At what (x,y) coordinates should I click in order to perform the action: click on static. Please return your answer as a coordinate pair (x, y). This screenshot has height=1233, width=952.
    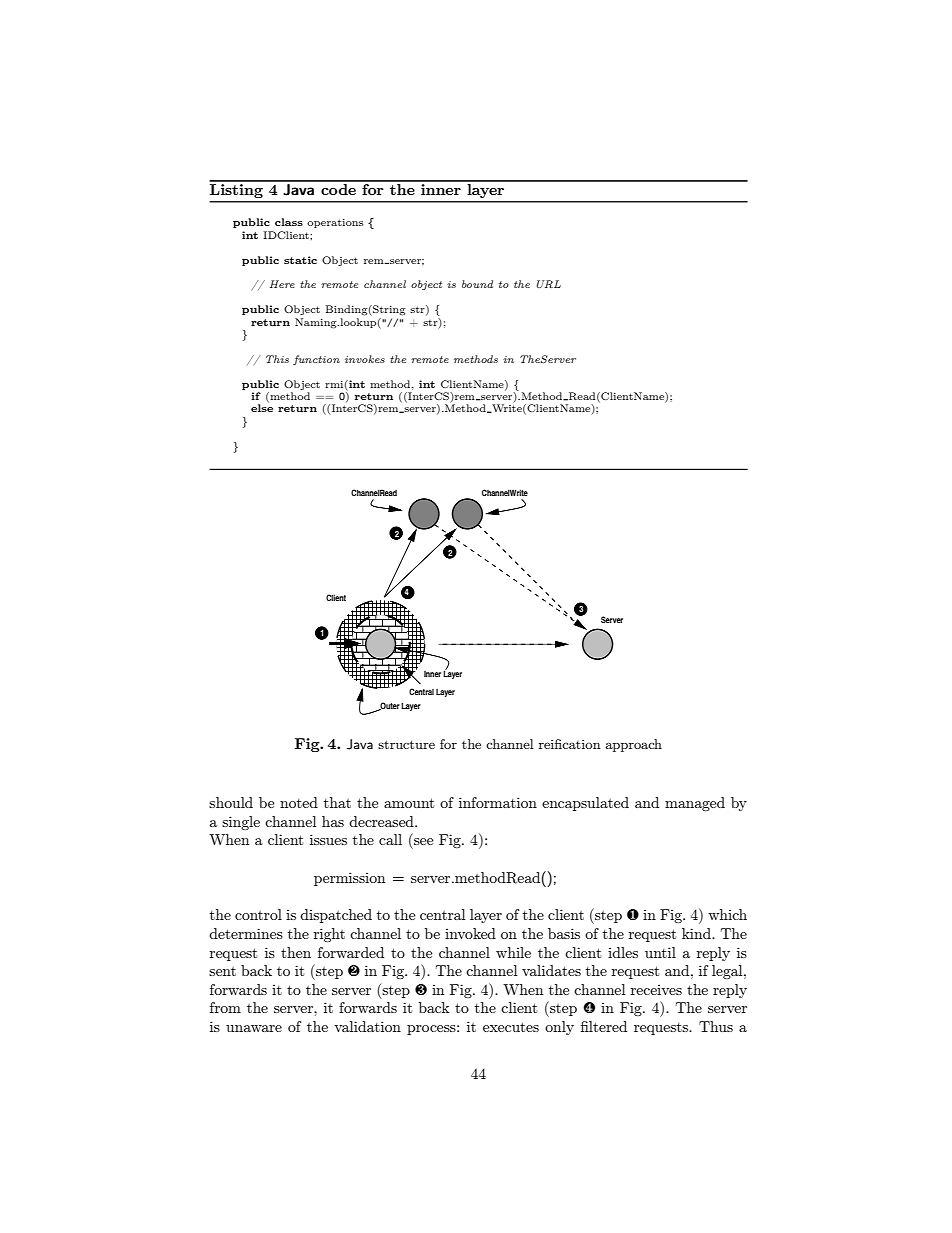
    Looking at the image, I should click on (300, 260).
